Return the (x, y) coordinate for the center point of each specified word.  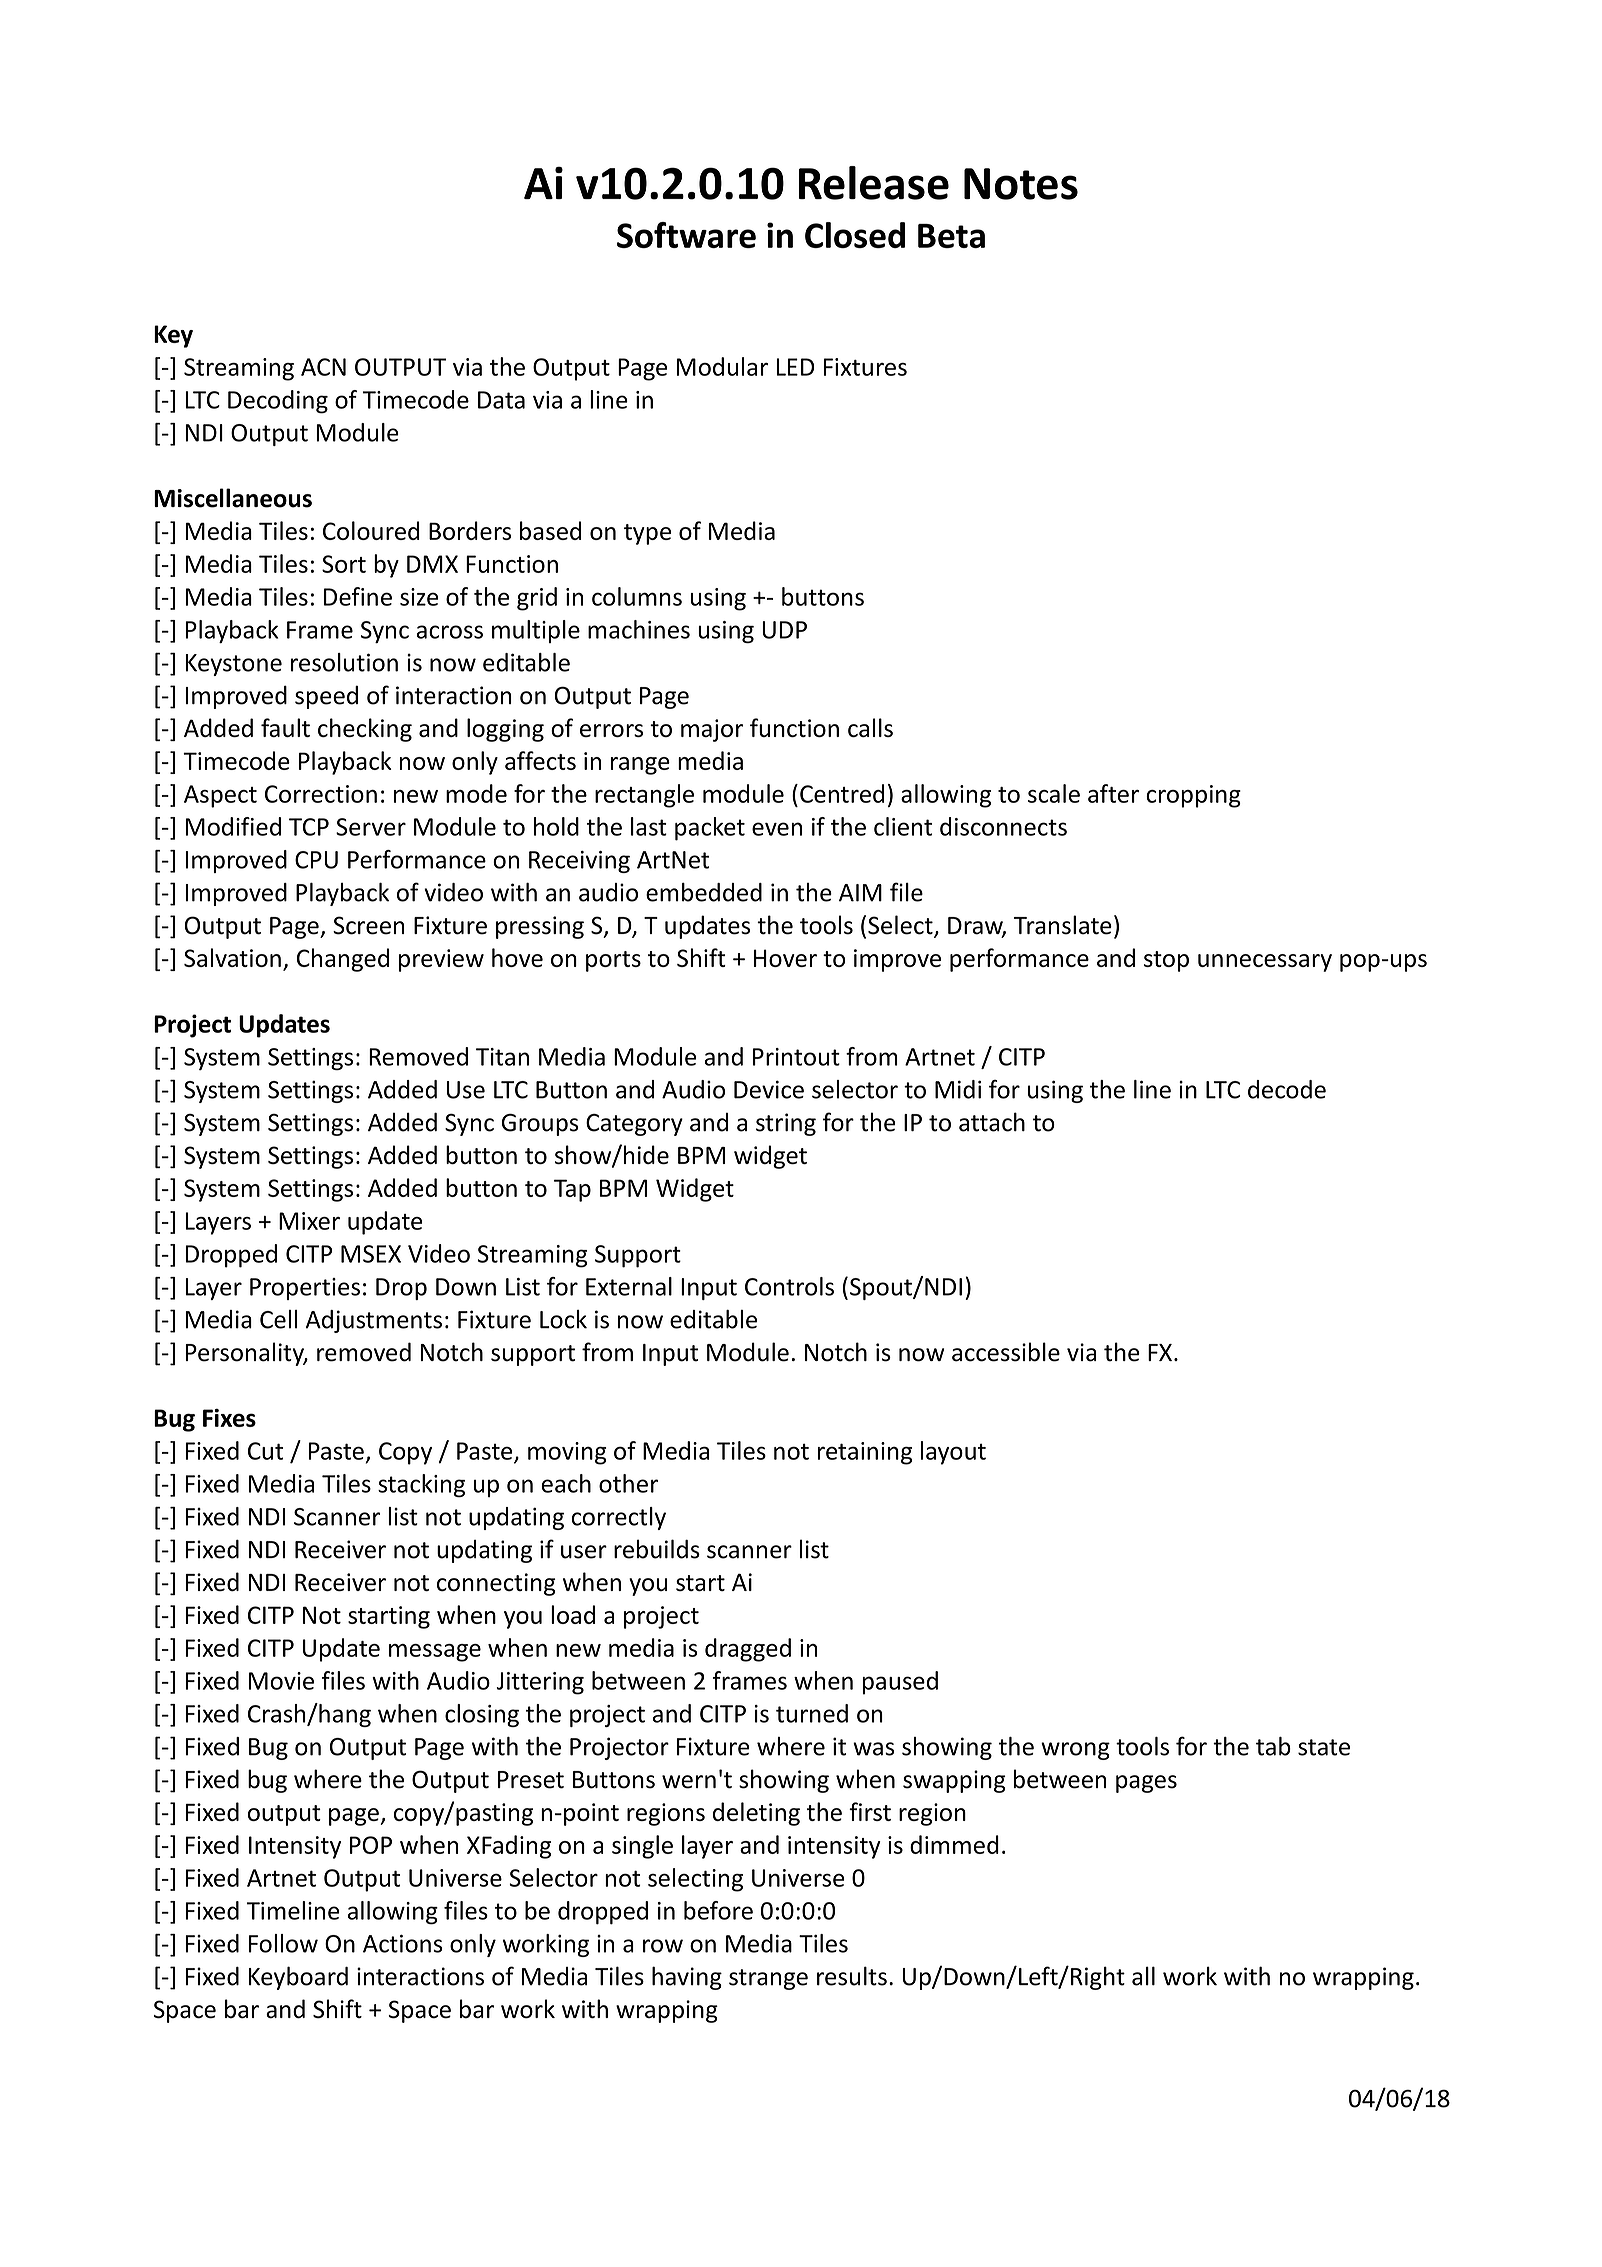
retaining (865, 1453)
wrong (1075, 1751)
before (718, 1910)
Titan (502, 1057)
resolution (344, 662)
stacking (421, 1486)
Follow (283, 1943)
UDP (784, 630)
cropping (1193, 796)
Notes (1021, 184)
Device (769, 1089)
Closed (855, 235)
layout (953, 1453)
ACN (323, 367)
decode (1287, 1089)
